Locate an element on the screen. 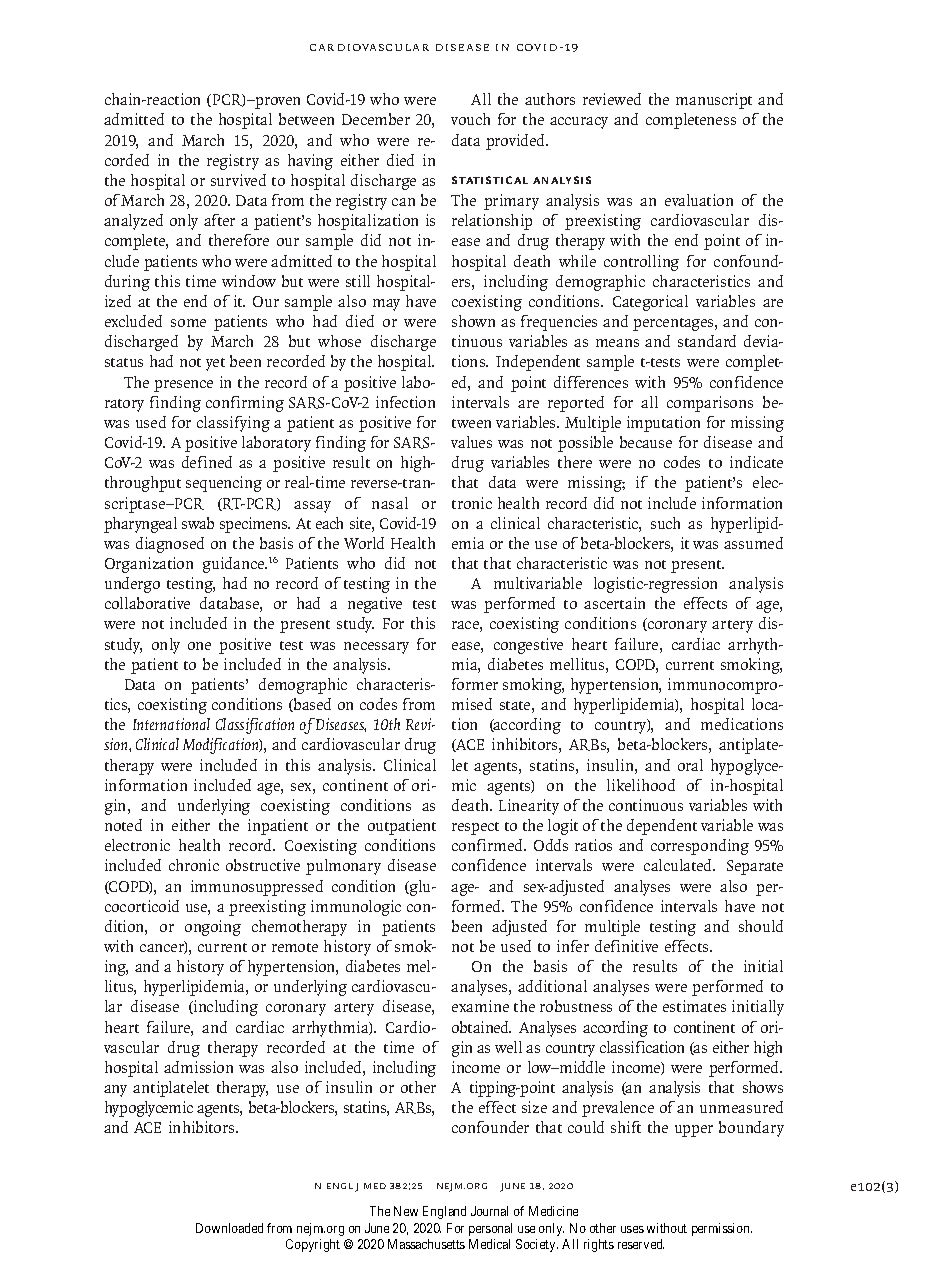 The image size is (952, 1270). former is located at coordinates (475, 684).
